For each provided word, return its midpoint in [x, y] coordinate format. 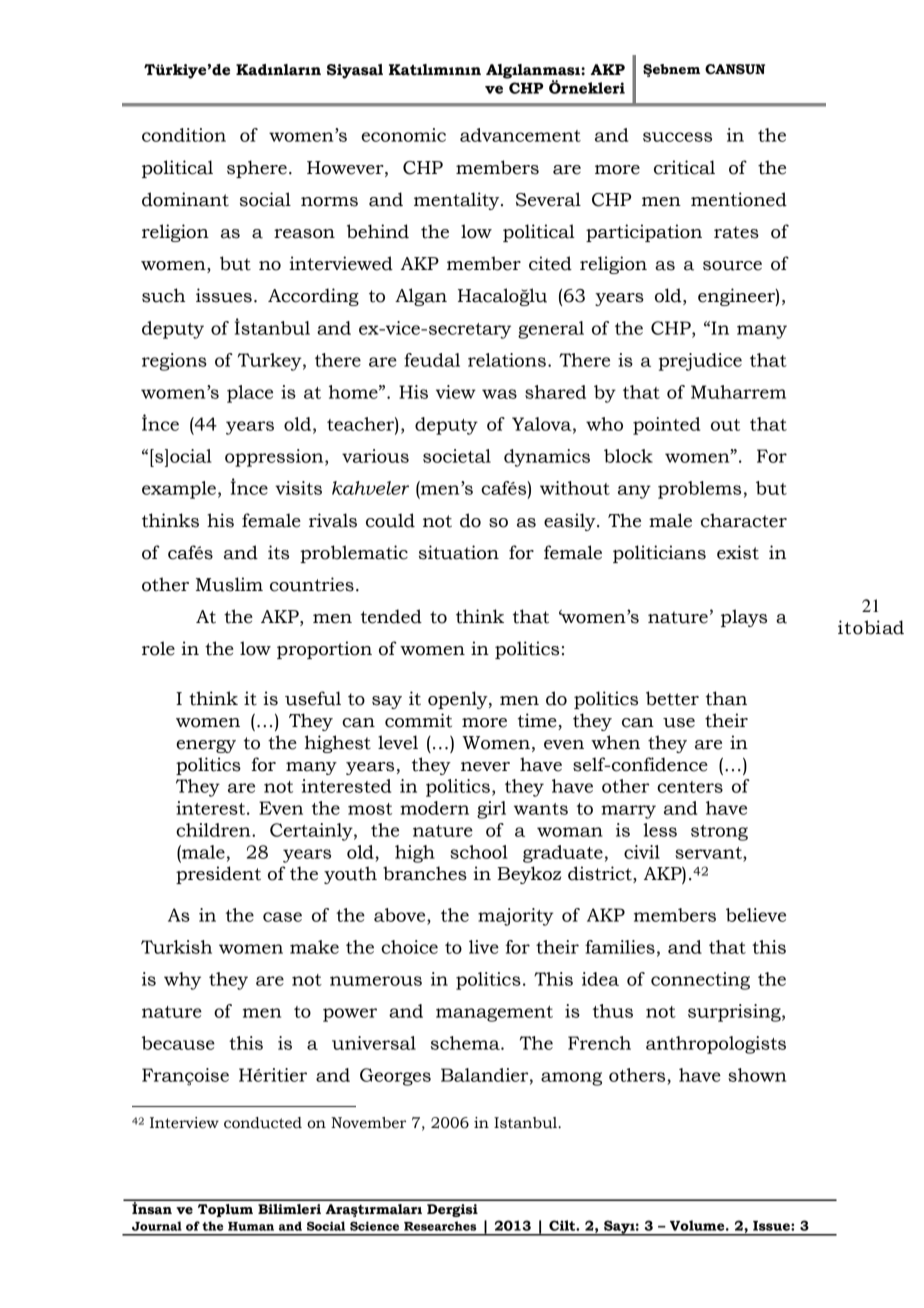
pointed [666, 426]
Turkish [176, 947]
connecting [700, 981]
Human [251, 1226]
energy [206, 746]
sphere [257, 169]
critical [684, 167]
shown [757, 1075]
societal [457, 456]
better [672, 698]
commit [418, 720]
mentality [458, 201]
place [250, 394]
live [484, 947]
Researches [440, 1226]
